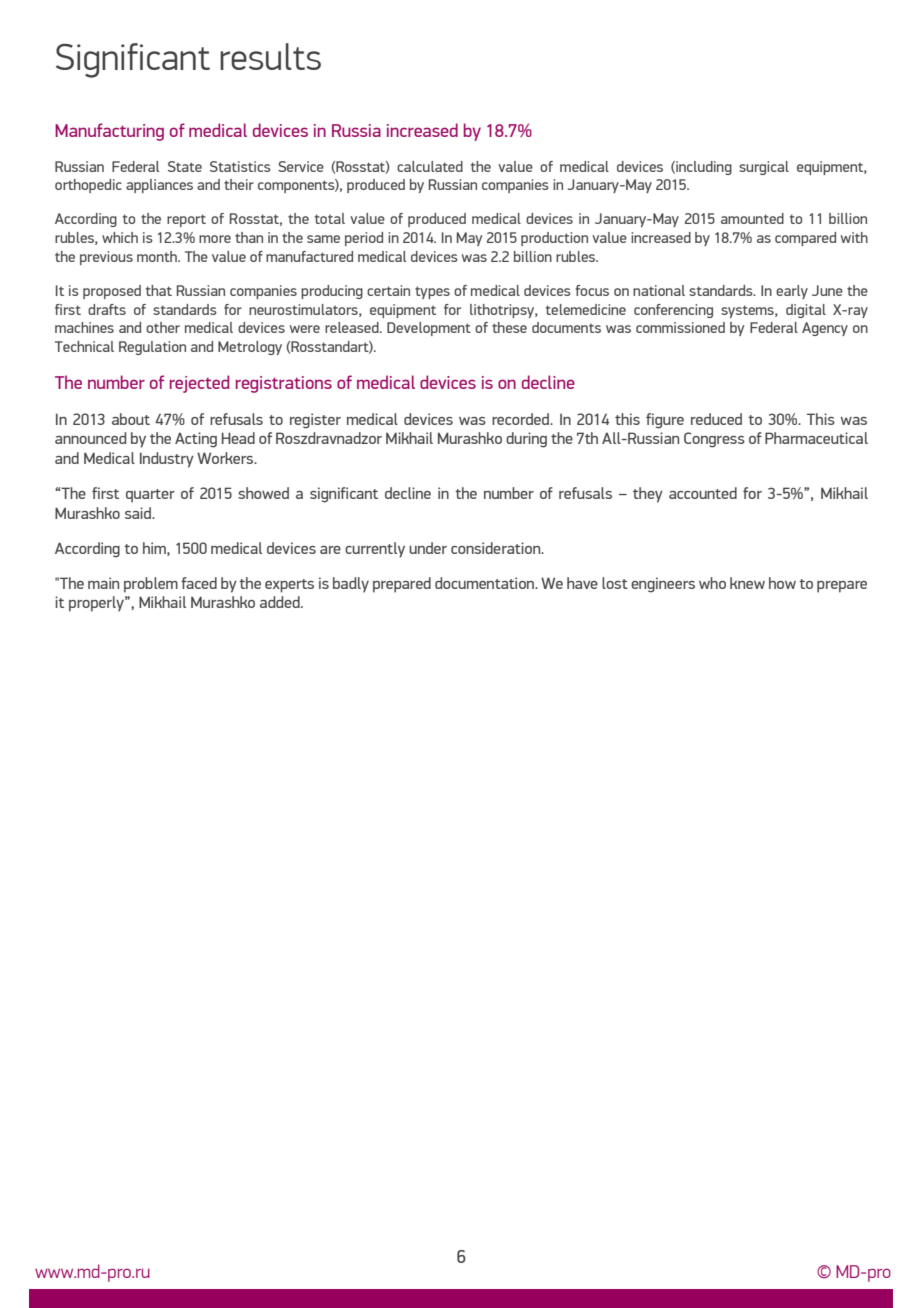 This document has width=924, height=1308. Describe the element at coordinates (163, 327) in the document. I see `other` at that location.
